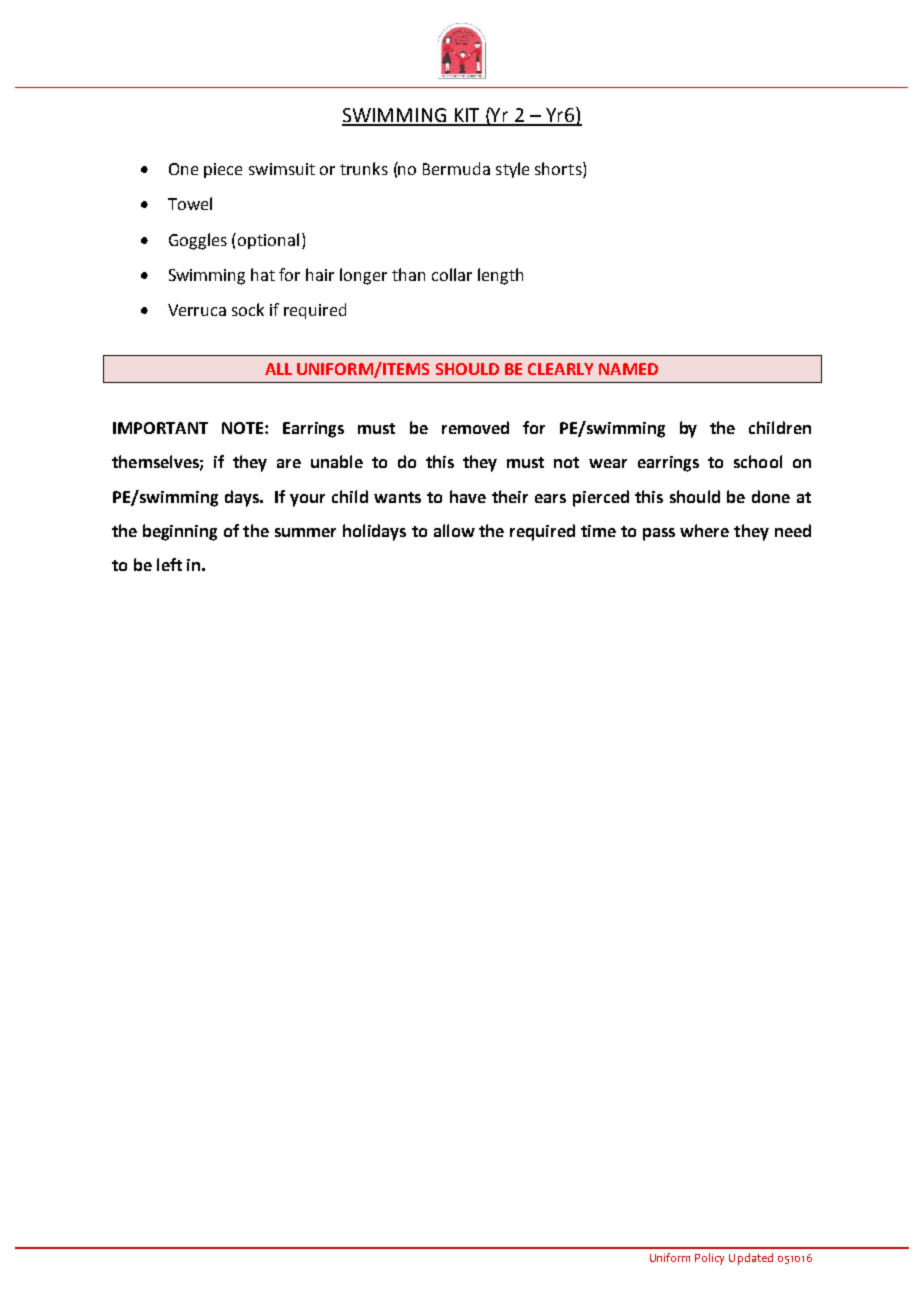 Image resolution: width=924 pixels, height=1308 pixels. What do you see at coordinates (704, 530) in the screenshot?
I see `where` at bounding box center [704, 530].
